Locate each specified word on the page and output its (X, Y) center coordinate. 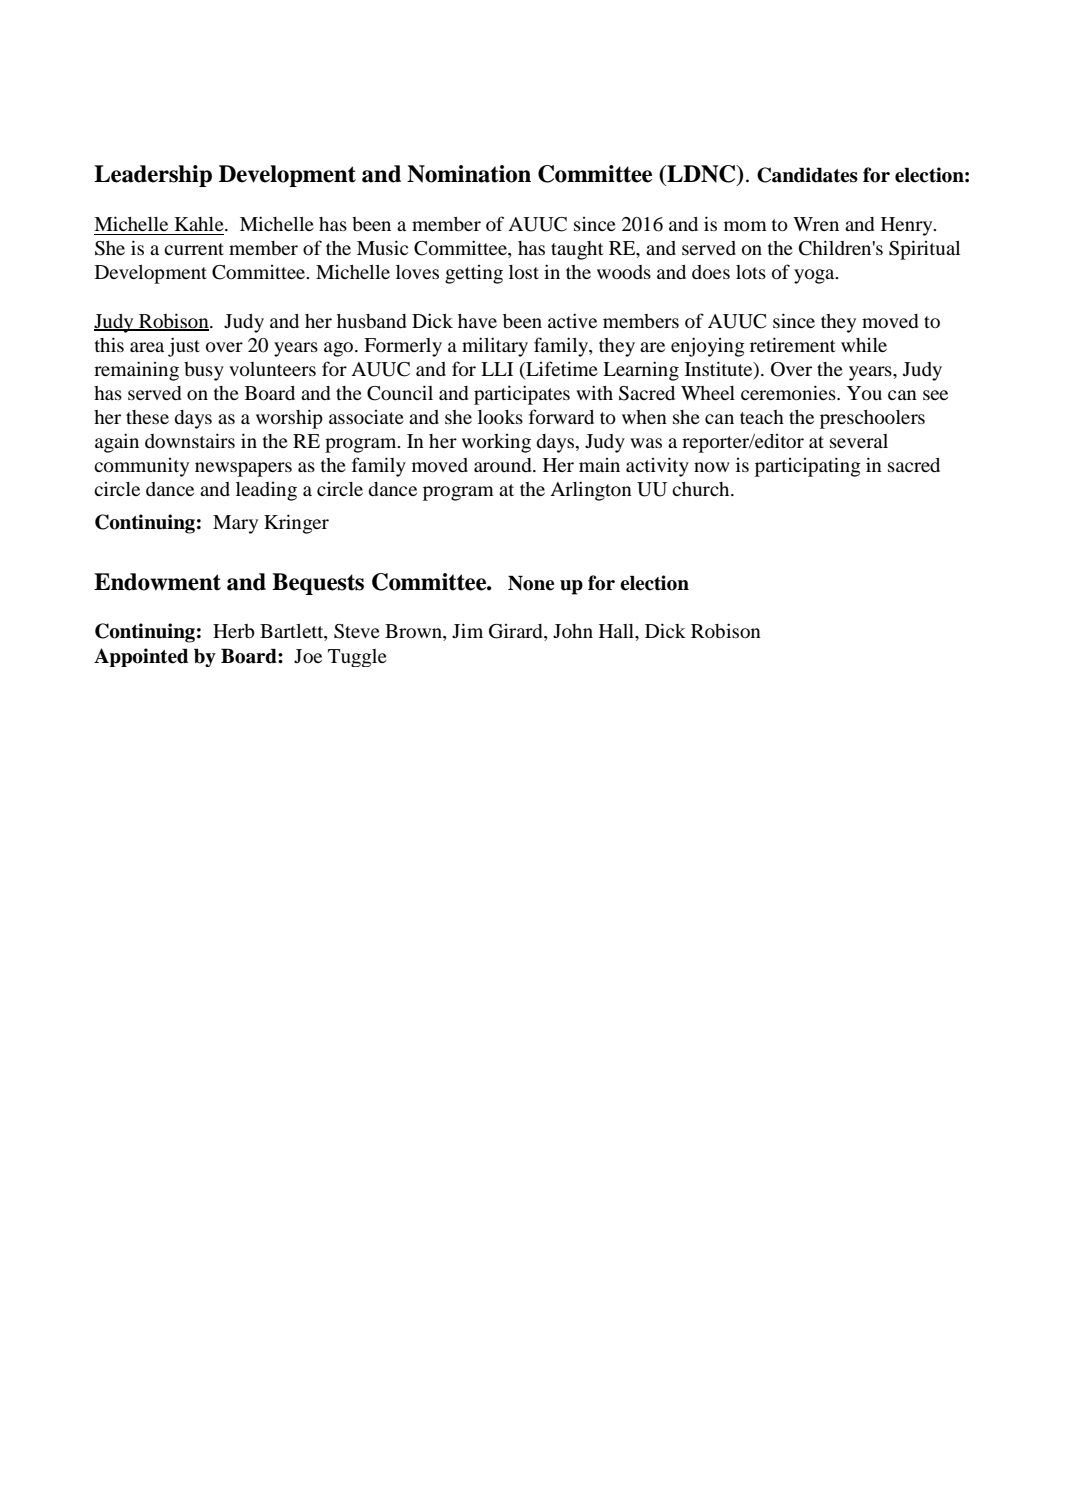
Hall (617, 631)
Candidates (807, 175)
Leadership (153, 176)
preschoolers (872, 419)
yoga (815, 276)
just (184, 347)
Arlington (591, 491)
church (702, 489)
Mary (235, 524)
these (147, 417)
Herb (234, 631)
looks (500, 417)
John (573, 631)
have (477, 321)
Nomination (469, 174)
